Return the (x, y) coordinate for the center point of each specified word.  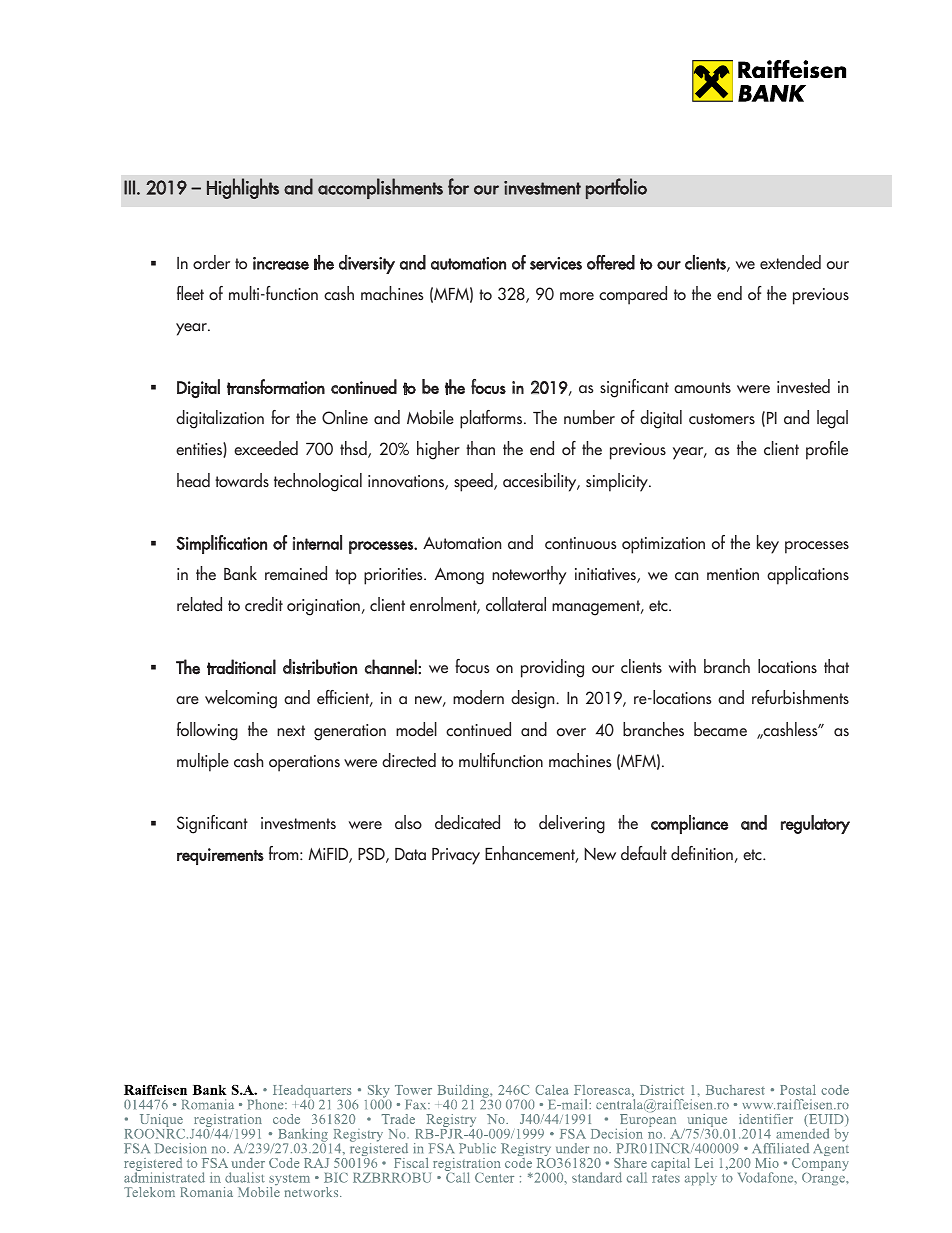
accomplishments (380, 188)
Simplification (221, 544)
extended (790, 262)
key (768, 544)
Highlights (243, 188)
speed (474, 482)
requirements (220, 856)
